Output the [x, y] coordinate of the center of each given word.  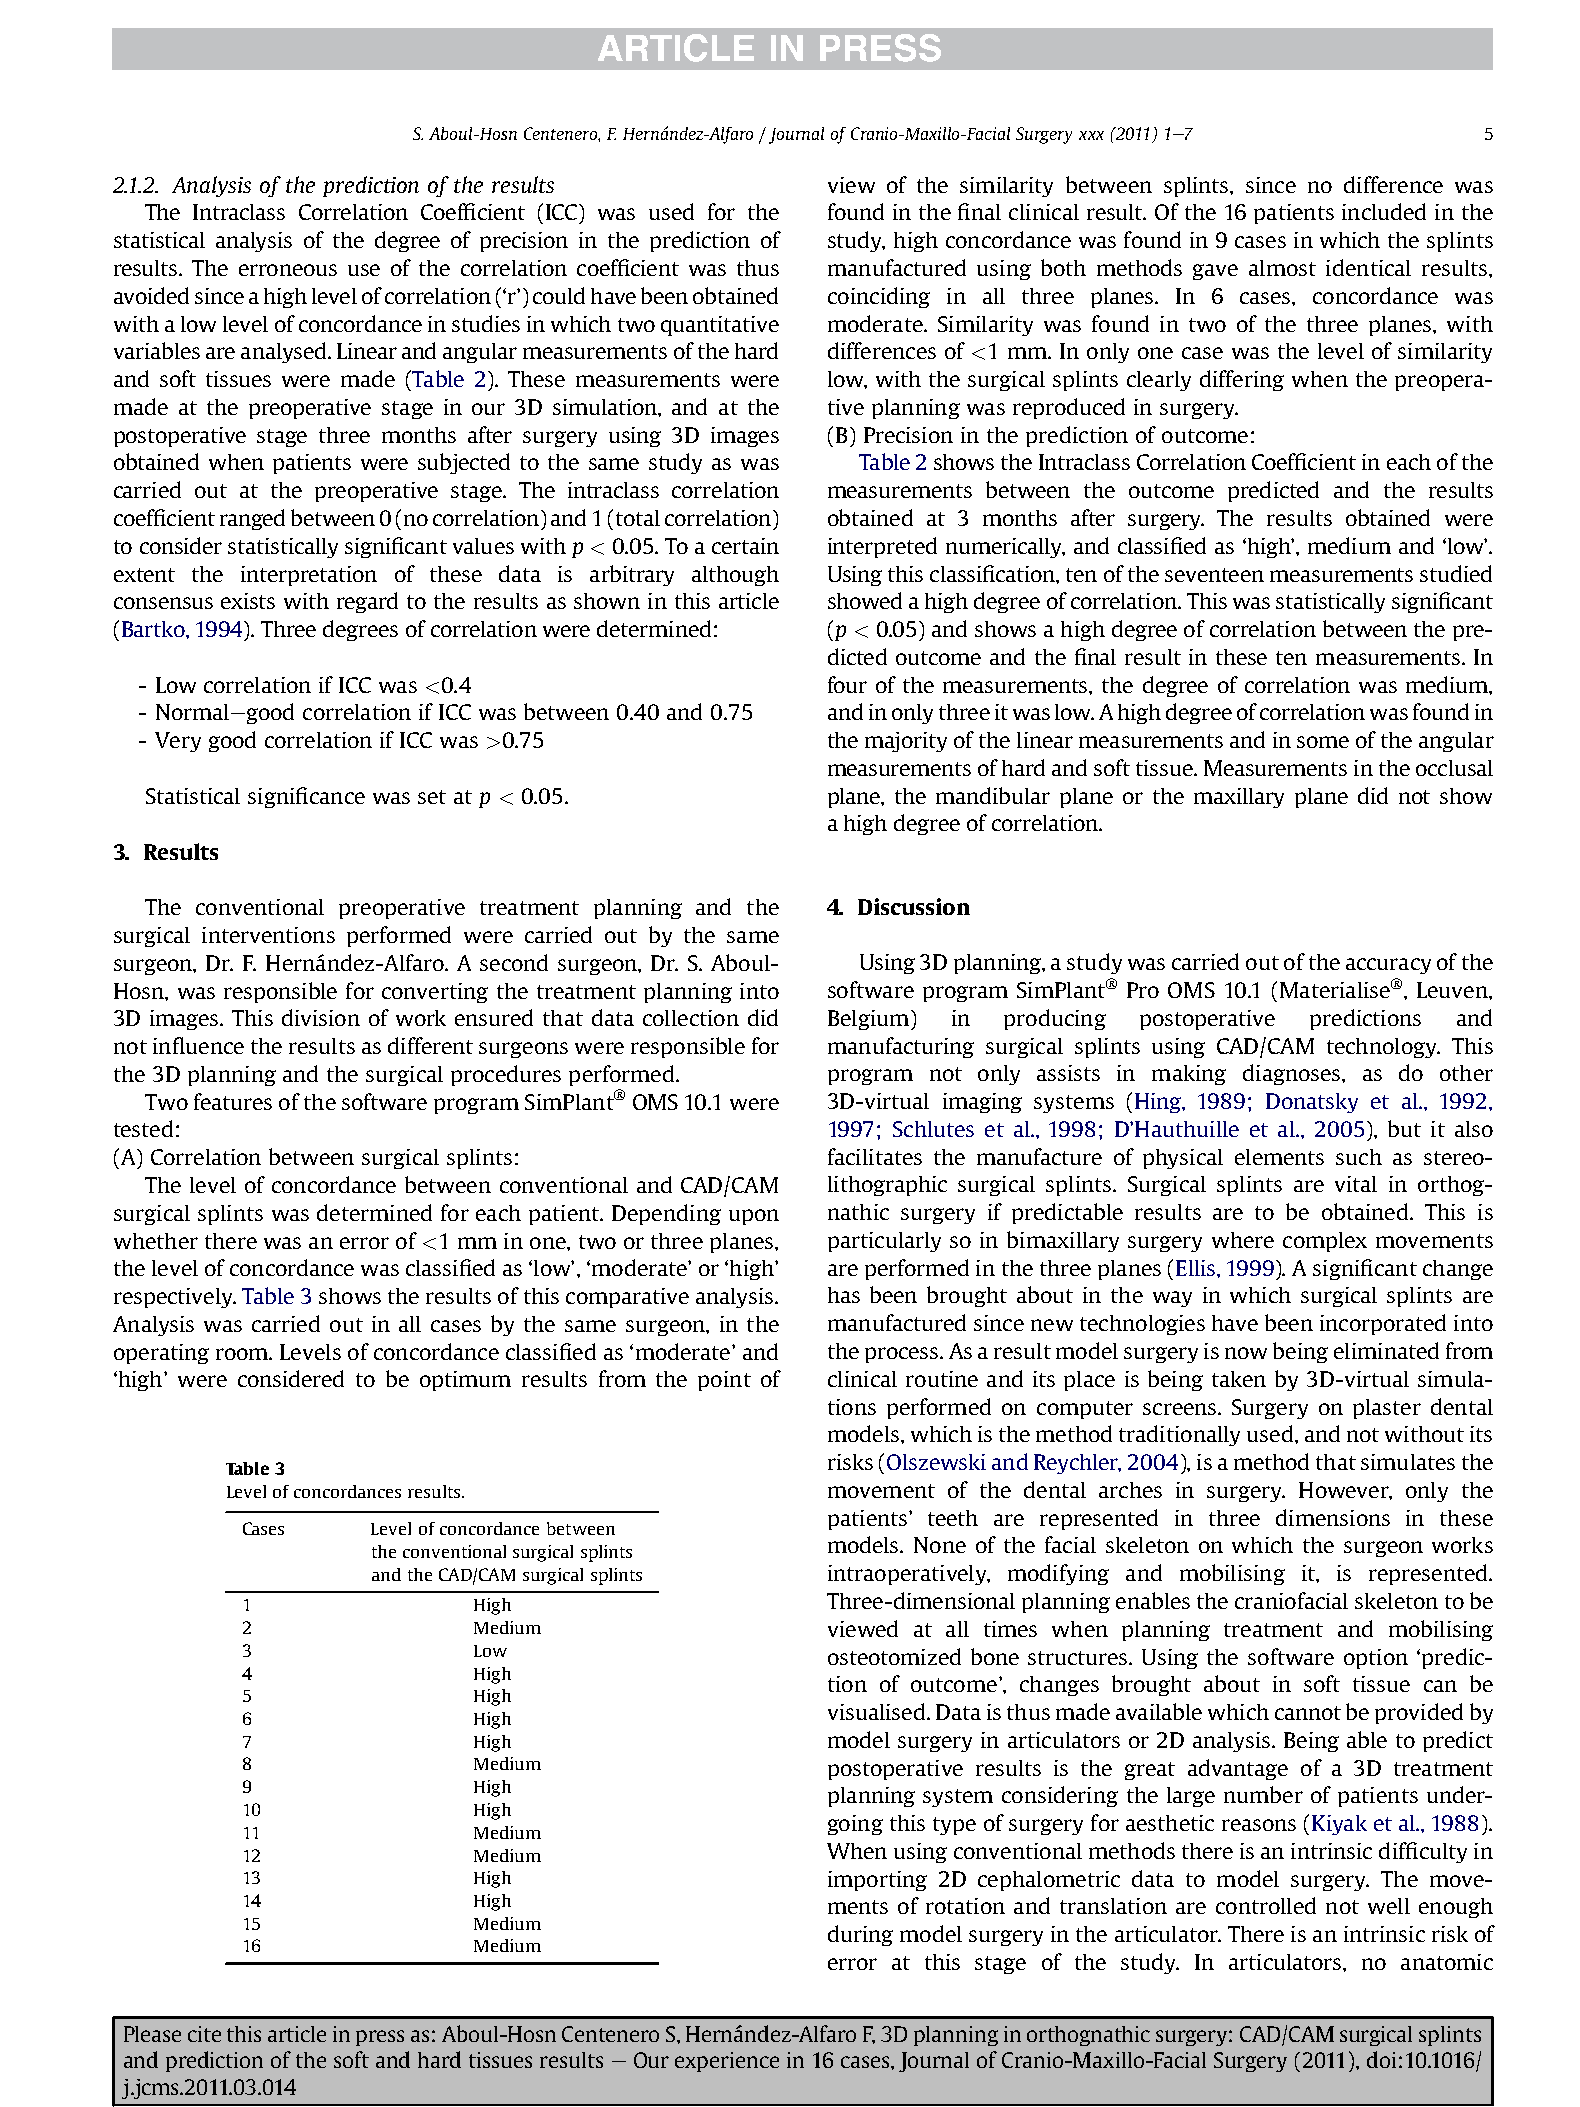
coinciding [879, 297]
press [380, 2038]
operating [161, 1354]
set [432, 797]
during [860, 1935]
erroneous [288, 270]
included [1384, 211]
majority [906, 742]
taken [1239, 1379]
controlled [1266, 1905]
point [724, 1381]
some [1323, 742]
